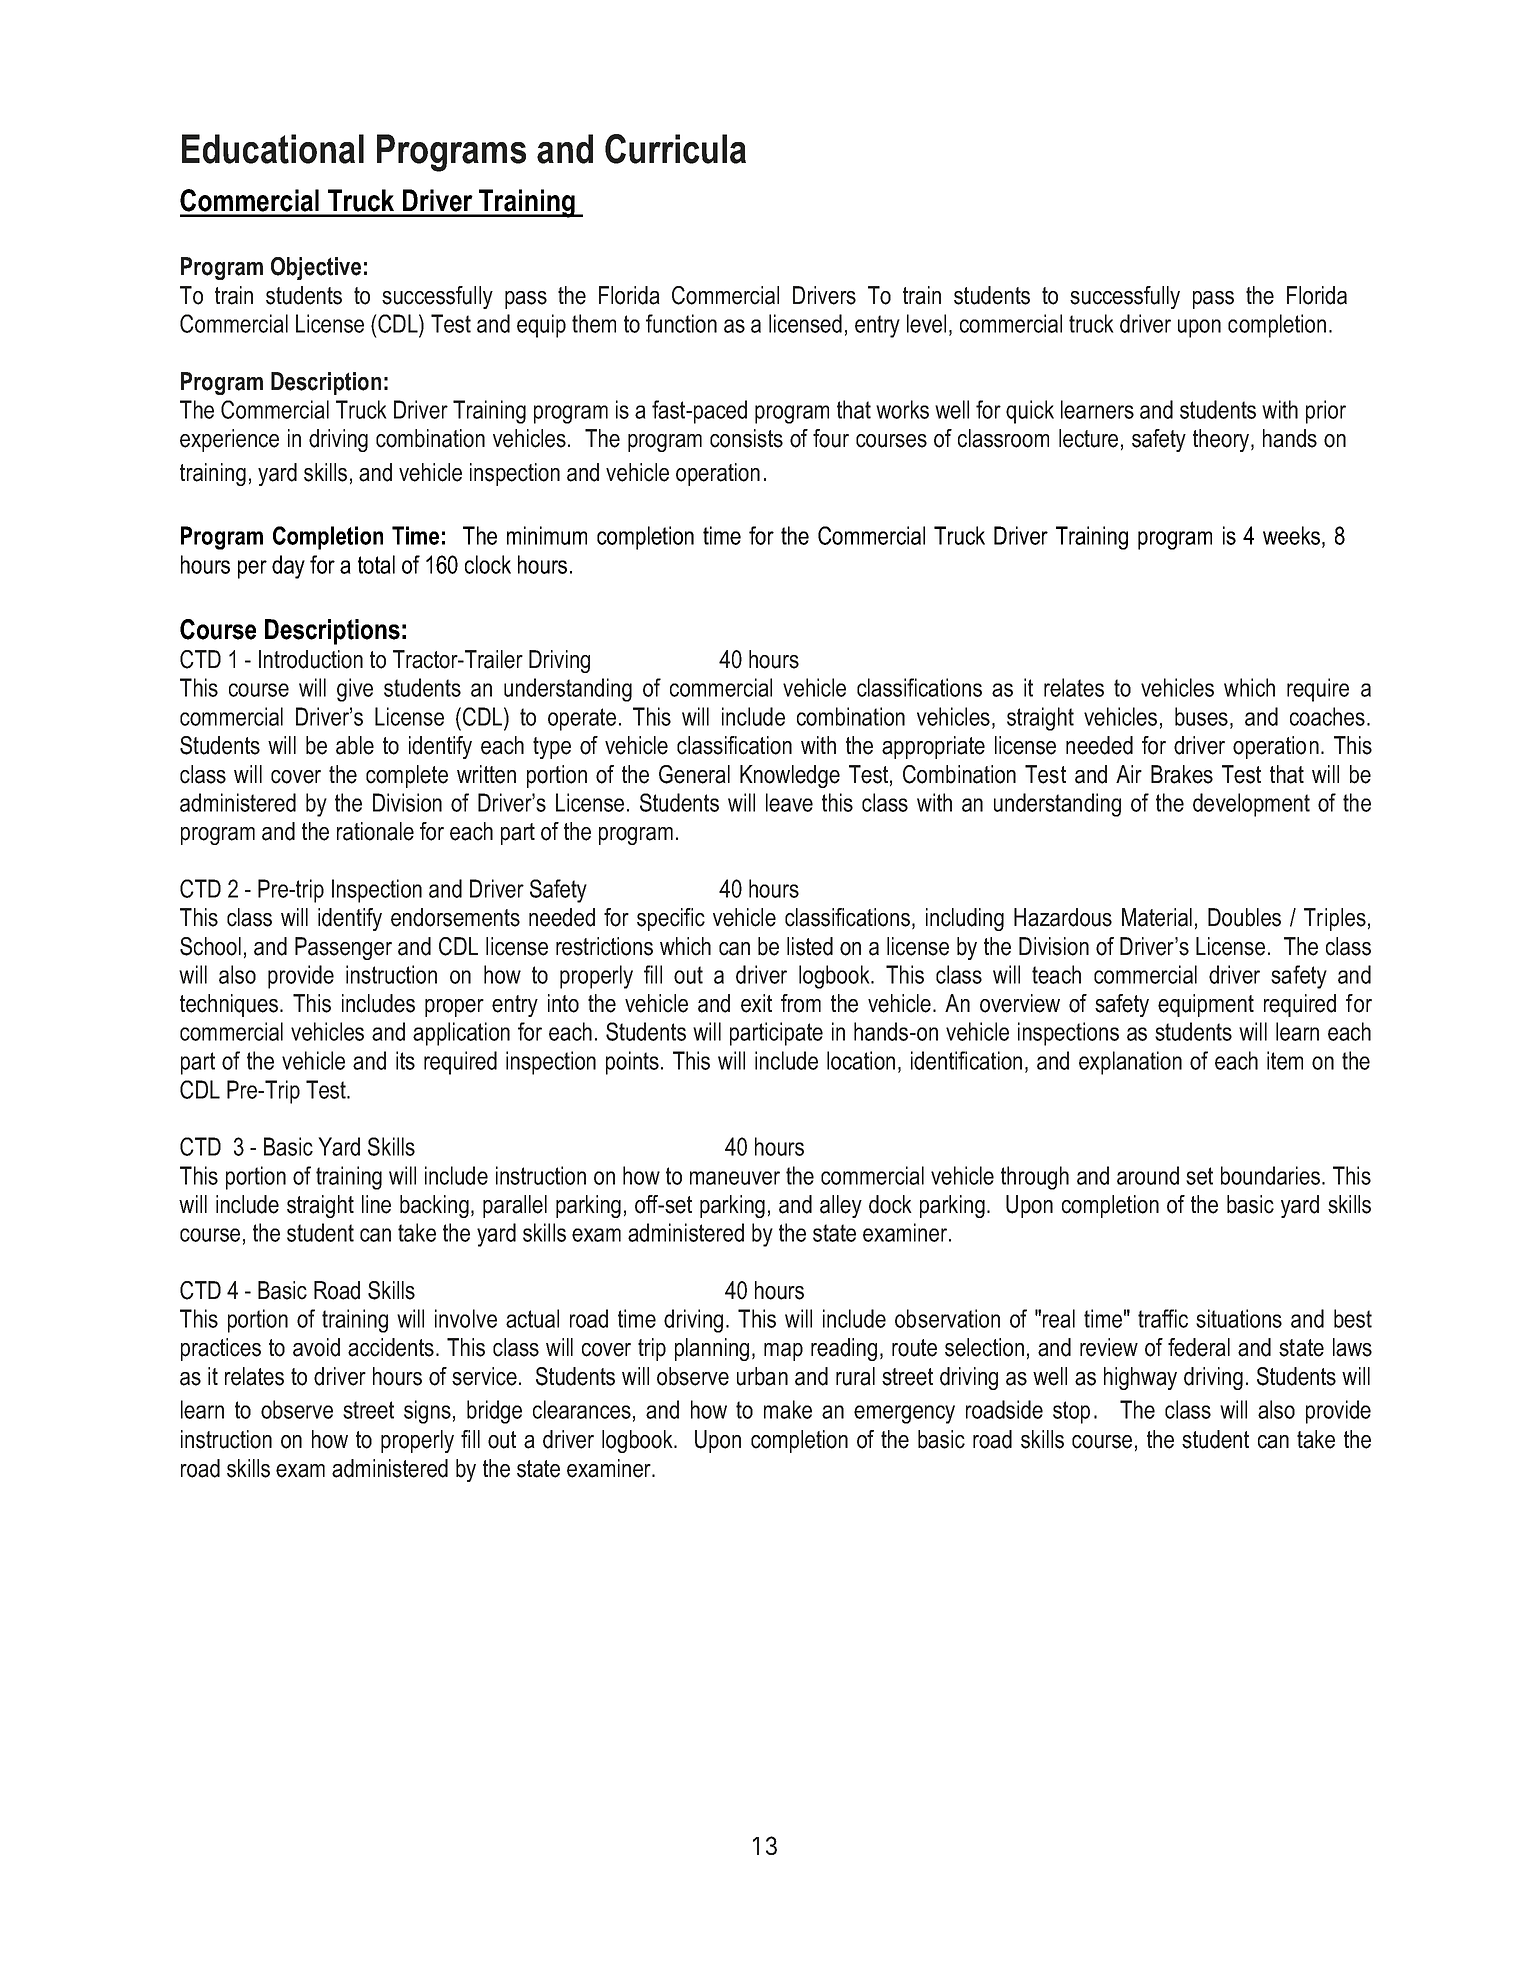 The height and width of the image is (1979, 1529). I want to click on total, so click(376, 564).
